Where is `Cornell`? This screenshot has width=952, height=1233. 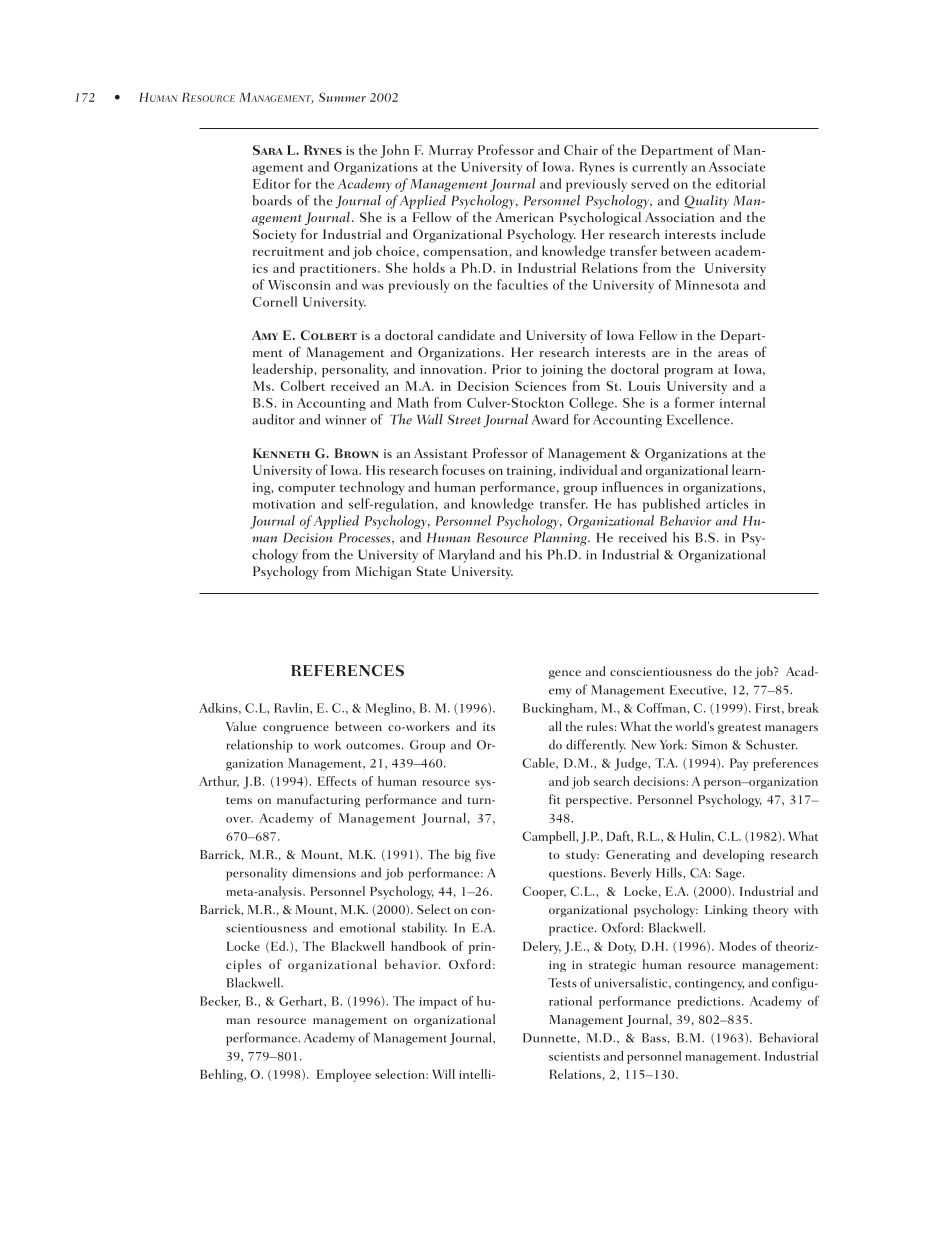
Cornell is located at coordinates (274, 301).
